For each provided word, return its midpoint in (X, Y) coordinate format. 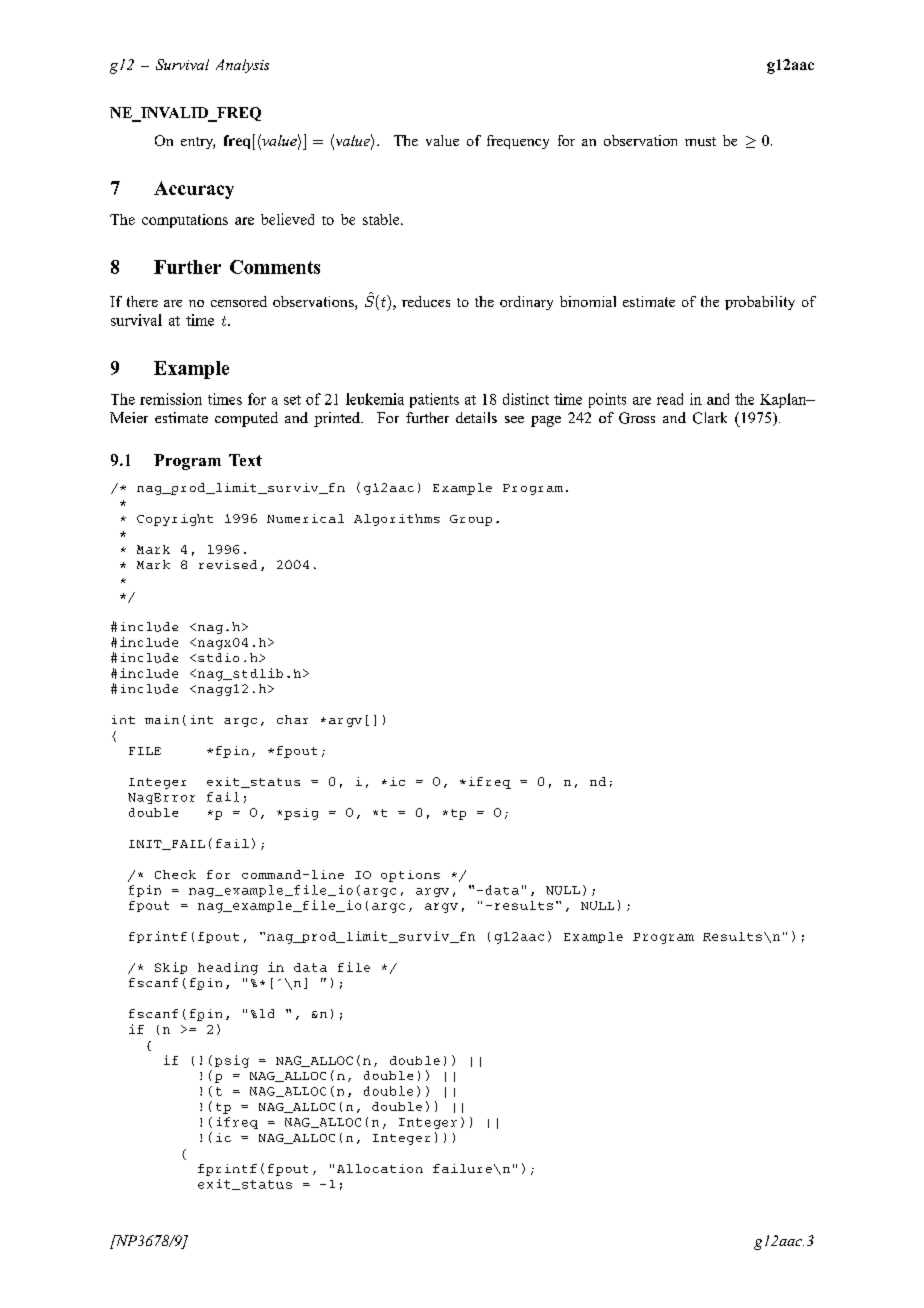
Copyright (175, 520)
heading (228, 968)
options (410, 876)
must (700, 141)
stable (382, 219)
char (292, 719)
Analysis (242, 66)
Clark (710, 418)
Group (471, 520)
